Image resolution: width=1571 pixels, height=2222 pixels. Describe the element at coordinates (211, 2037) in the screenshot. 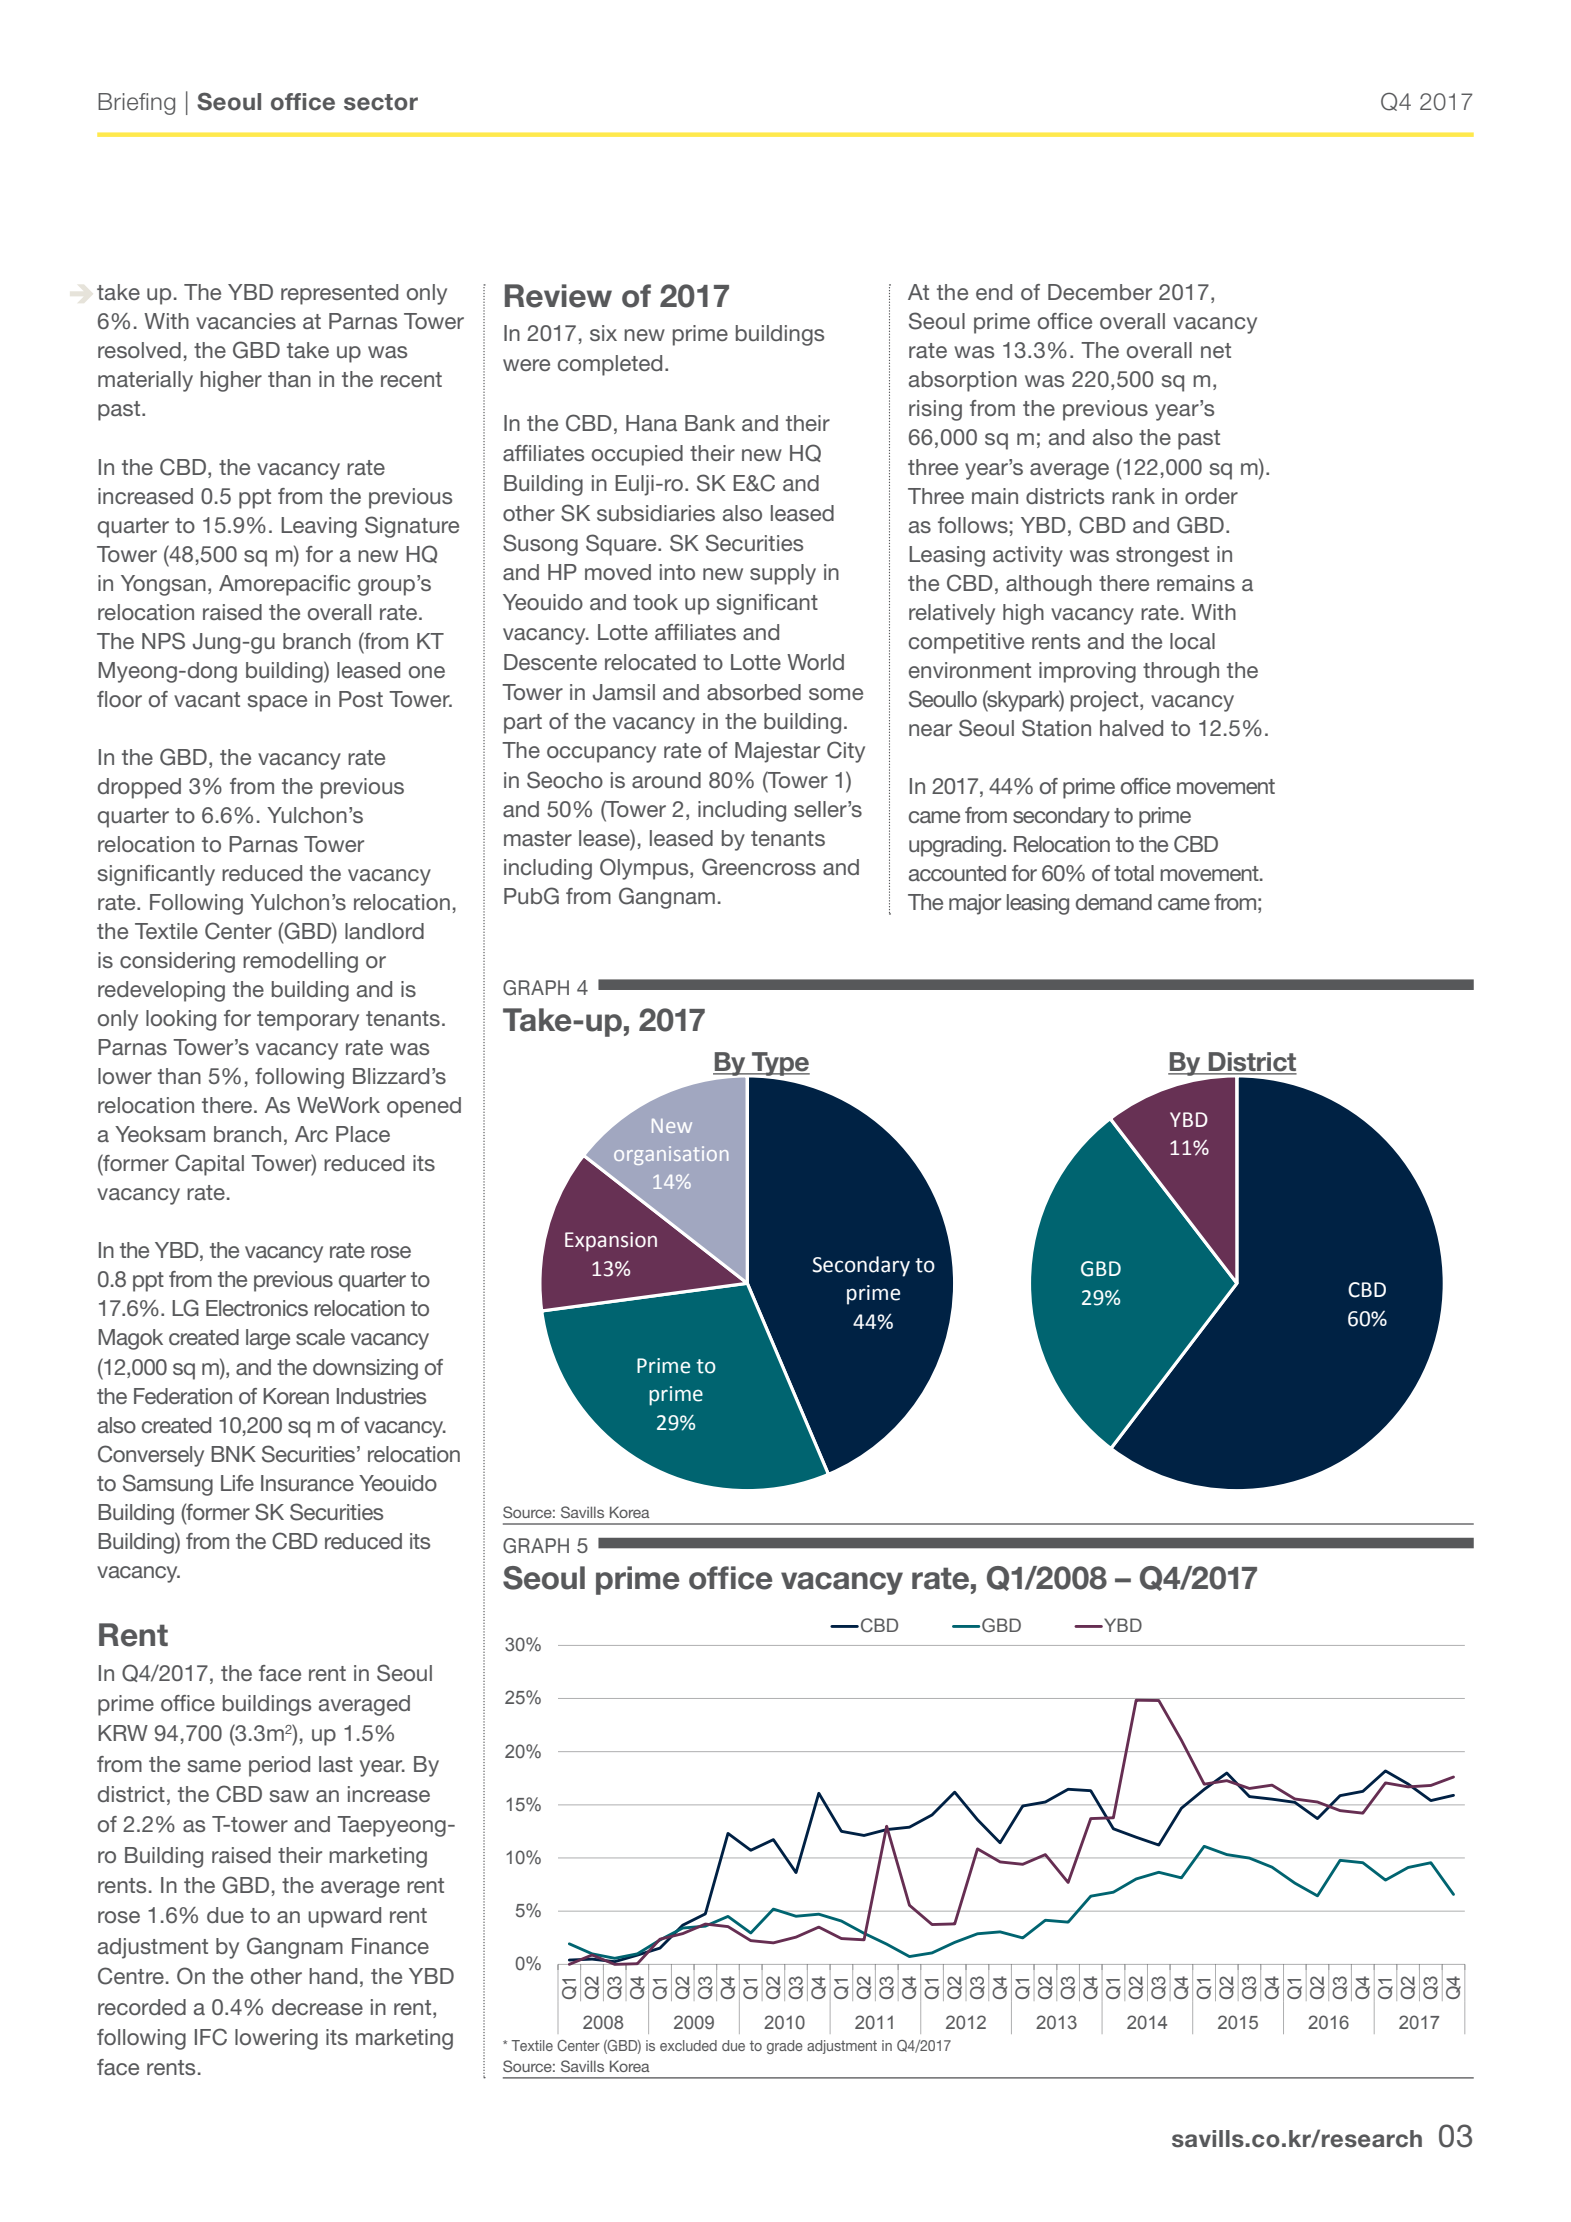

I see `IFC` at that location.
